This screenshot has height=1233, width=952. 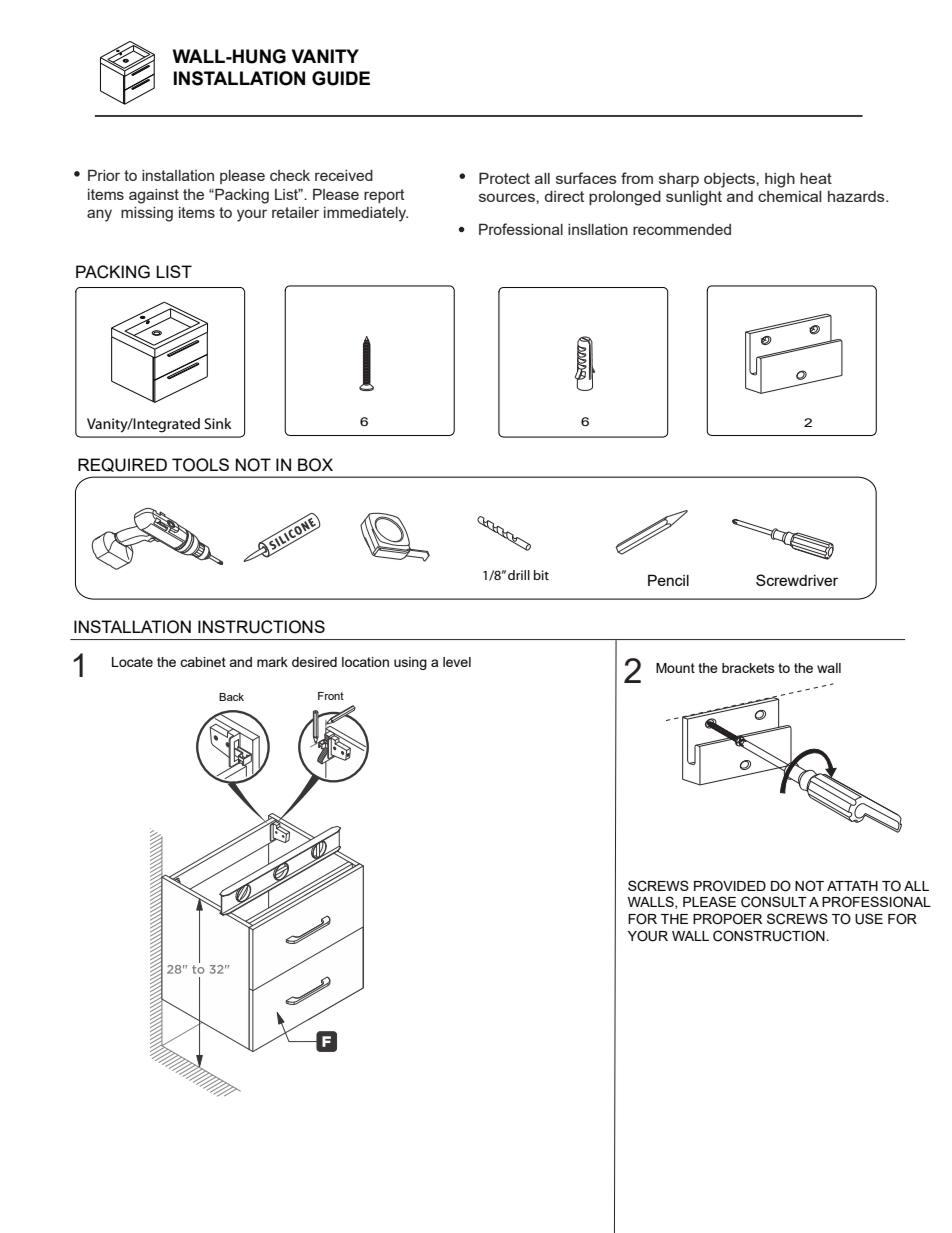 What do you see at coordinates (780, 180) in the screenshot?
I see `high` at bounding box center [780, 180].
